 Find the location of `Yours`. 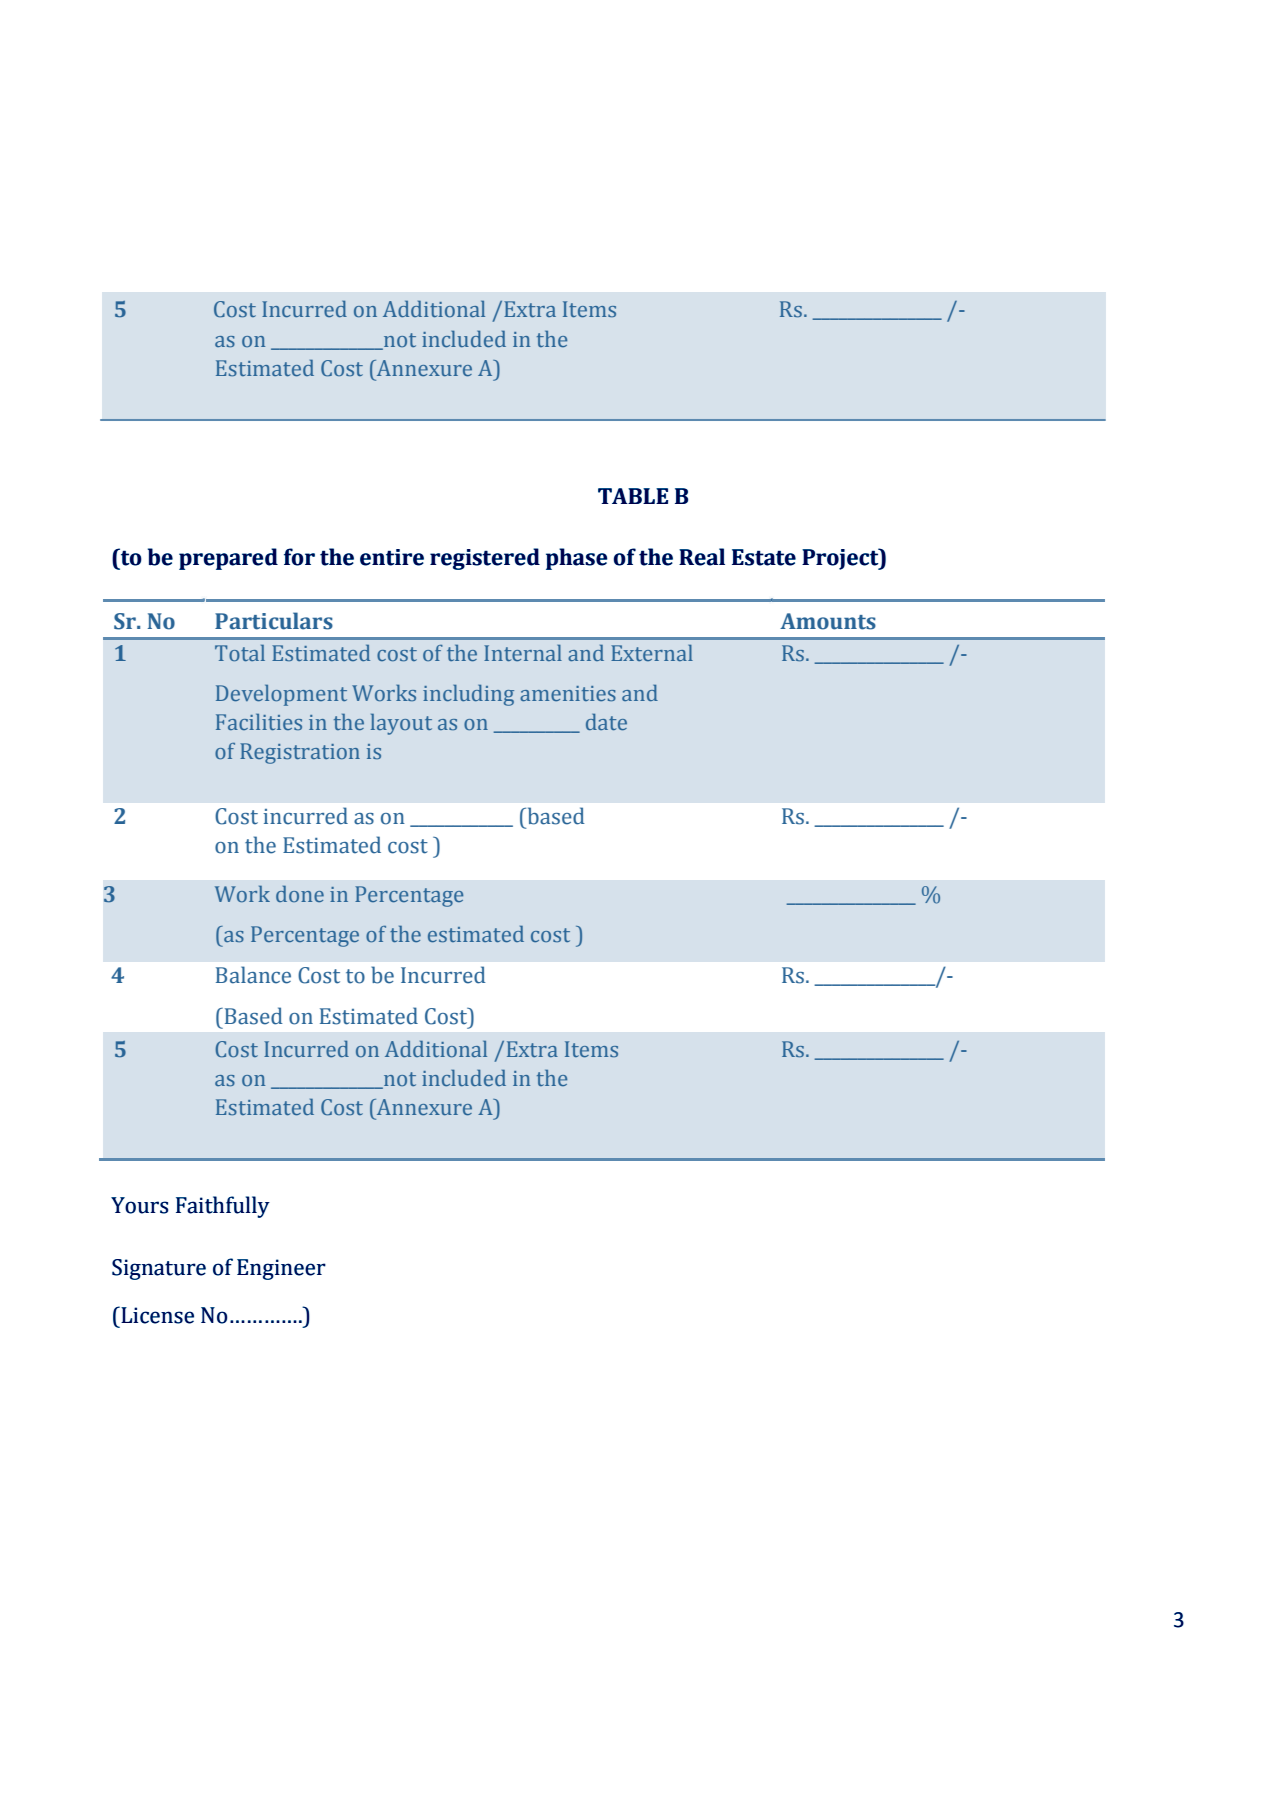

Yours is located at coordinates (139, 1205).
